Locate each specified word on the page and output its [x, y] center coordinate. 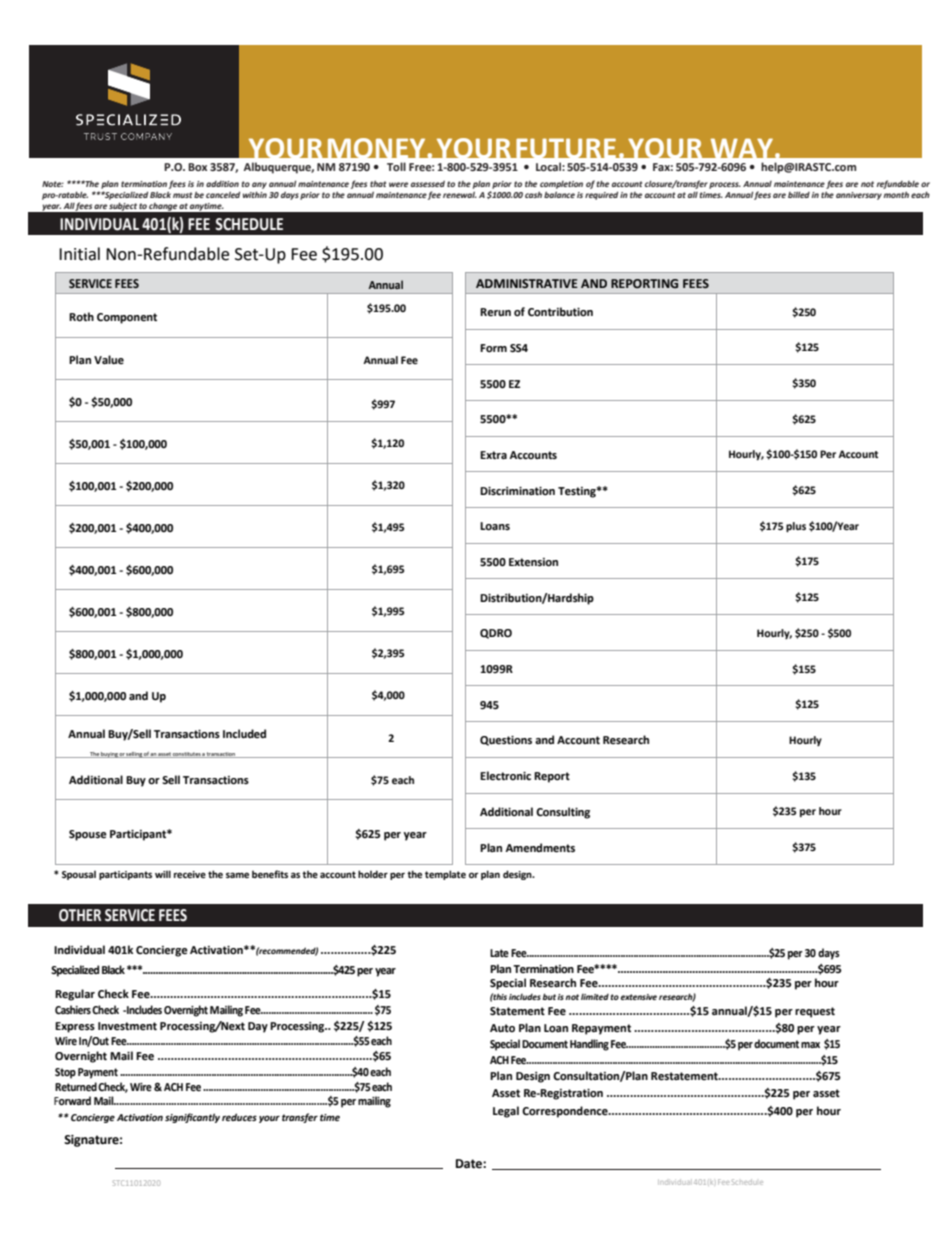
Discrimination [517, 491]
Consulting [563, 813]
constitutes [187, 755]
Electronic [505, 776]
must [182, 195]
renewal [460, 194]
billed [799, 194]
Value [109, 359]
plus [796, 527]
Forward [72, 1101]
